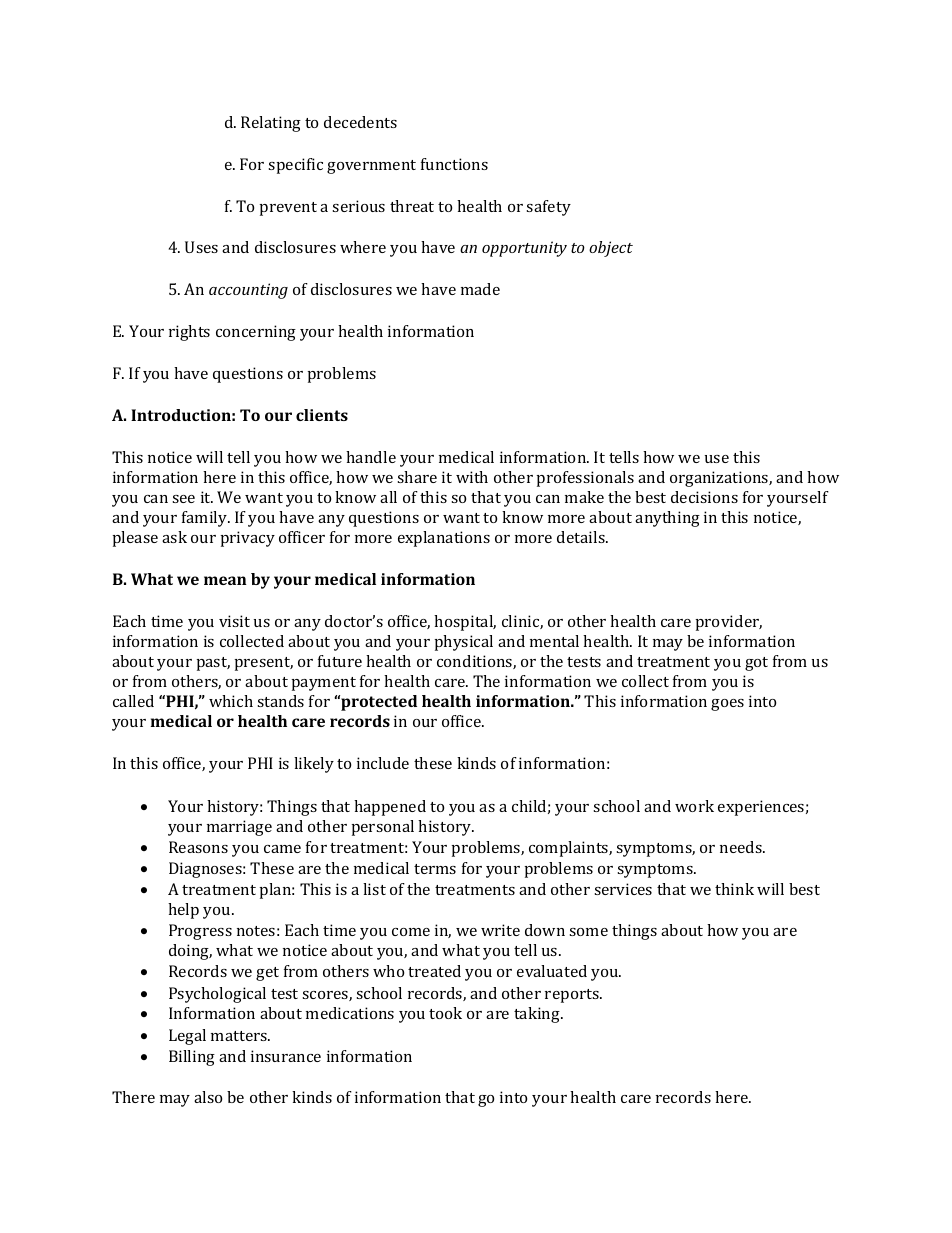  I want to click on took, so click(445, 1013).
